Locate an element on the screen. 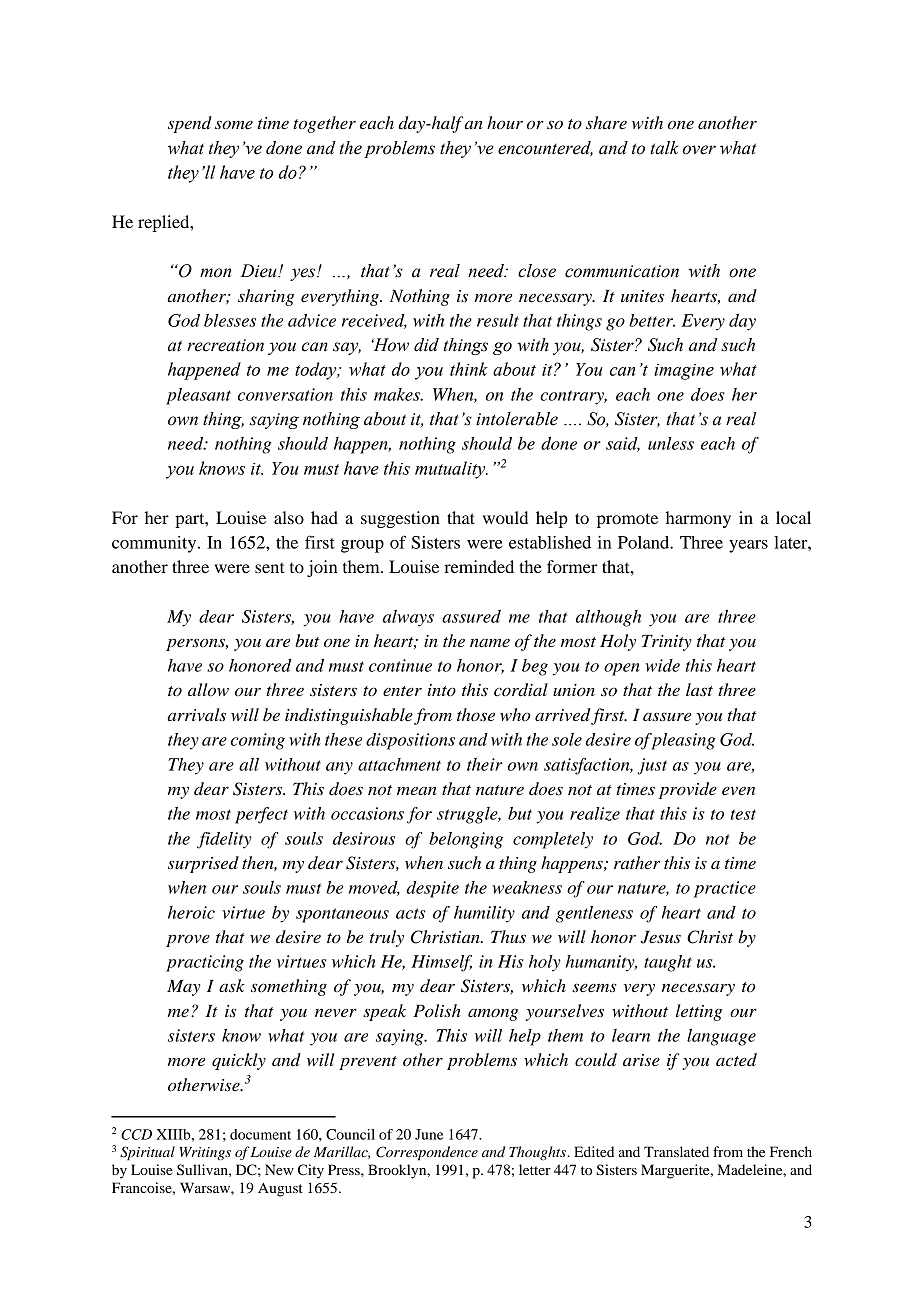 This screenshot has width=924, height=1308. Correspondence is located at coordinates (427, 1153).
